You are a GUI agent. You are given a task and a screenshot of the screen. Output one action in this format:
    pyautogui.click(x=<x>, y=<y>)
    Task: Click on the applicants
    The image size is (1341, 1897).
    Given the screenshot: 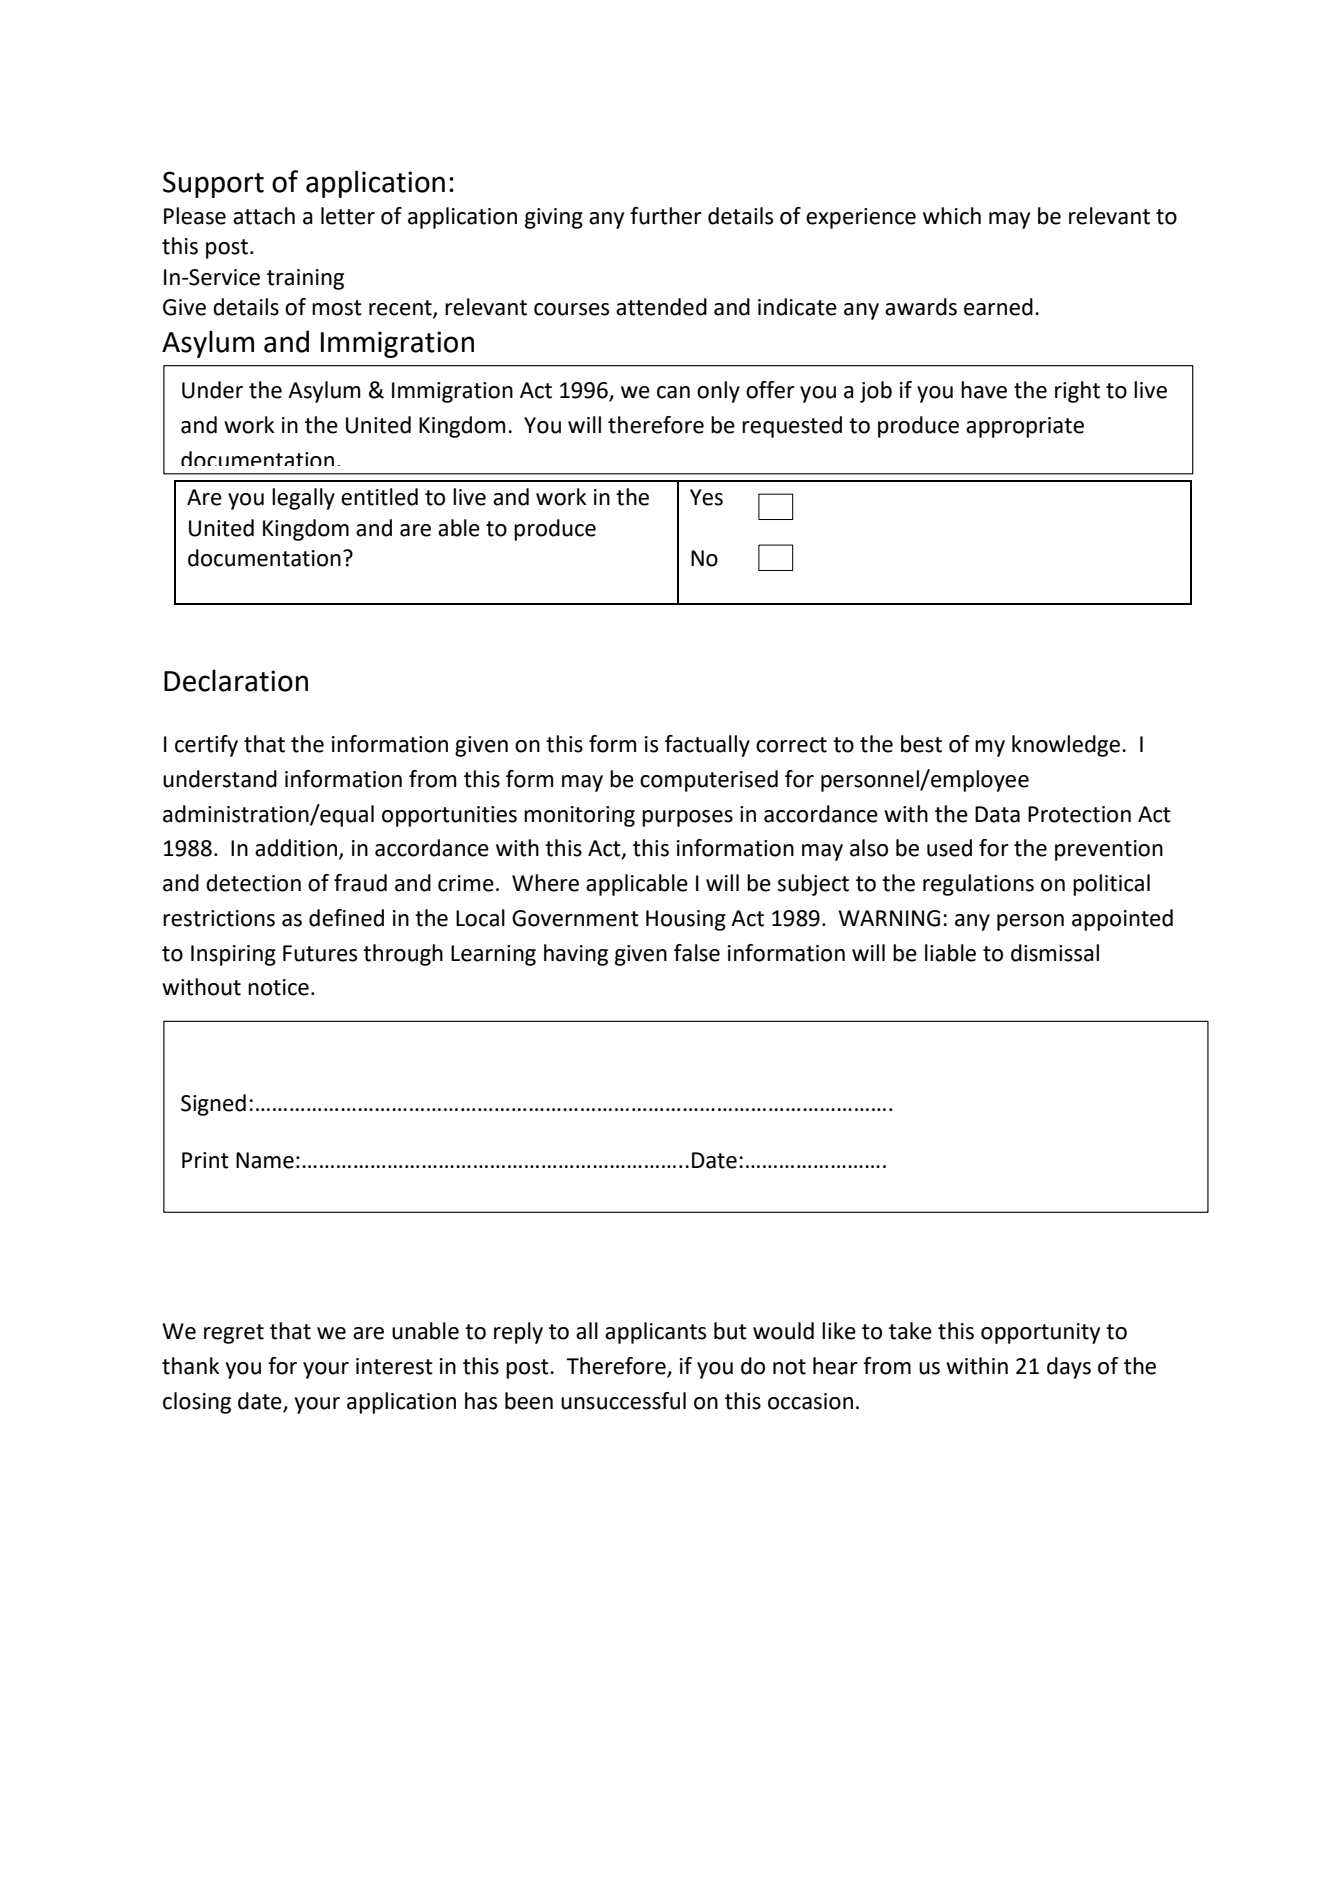 What is the action you would take?
    pyautogui.click(x=655, y=1333)
